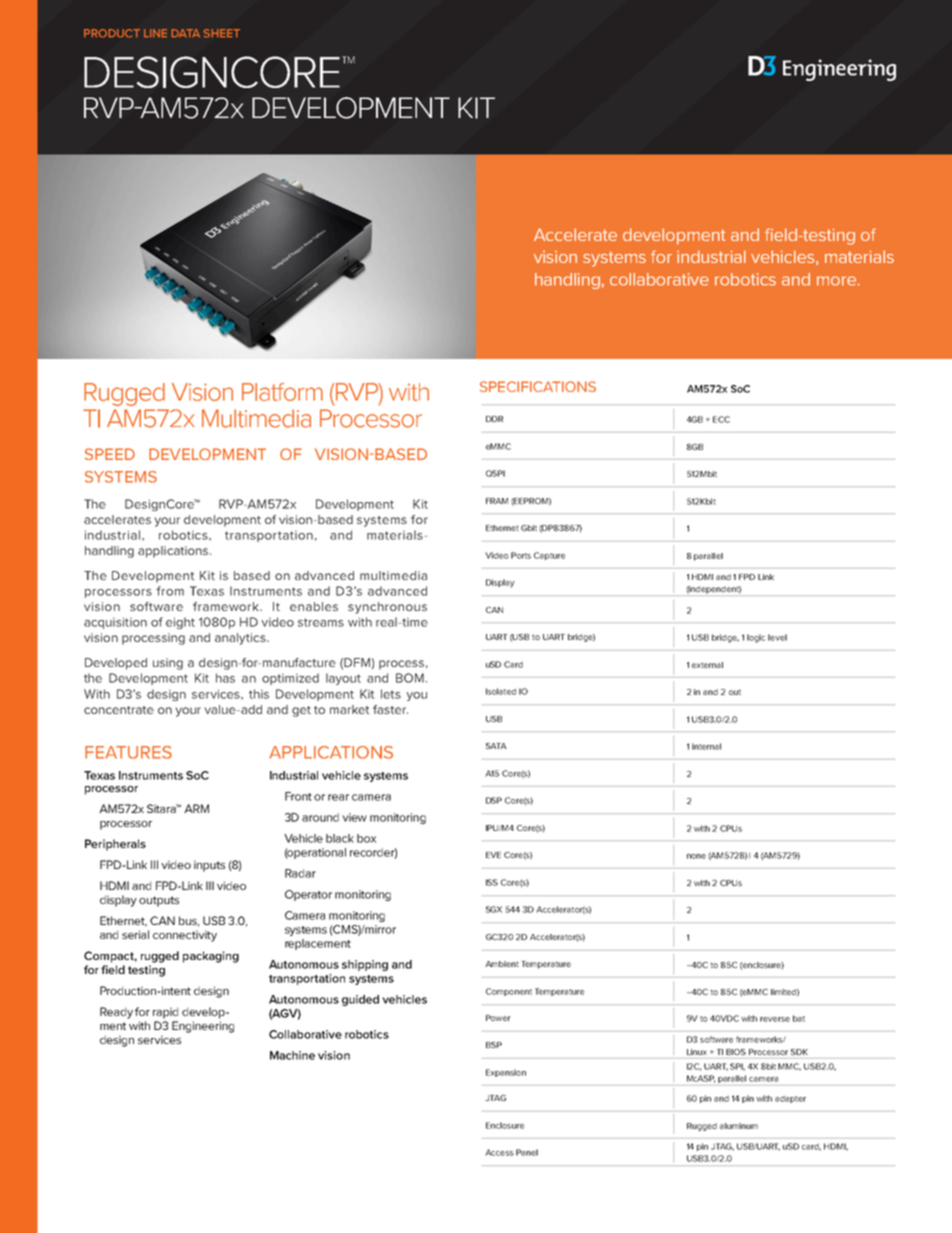  What do you see at coordinates (196, 808) in the image?
I see `ARM` at bounding box center [196, 808].
